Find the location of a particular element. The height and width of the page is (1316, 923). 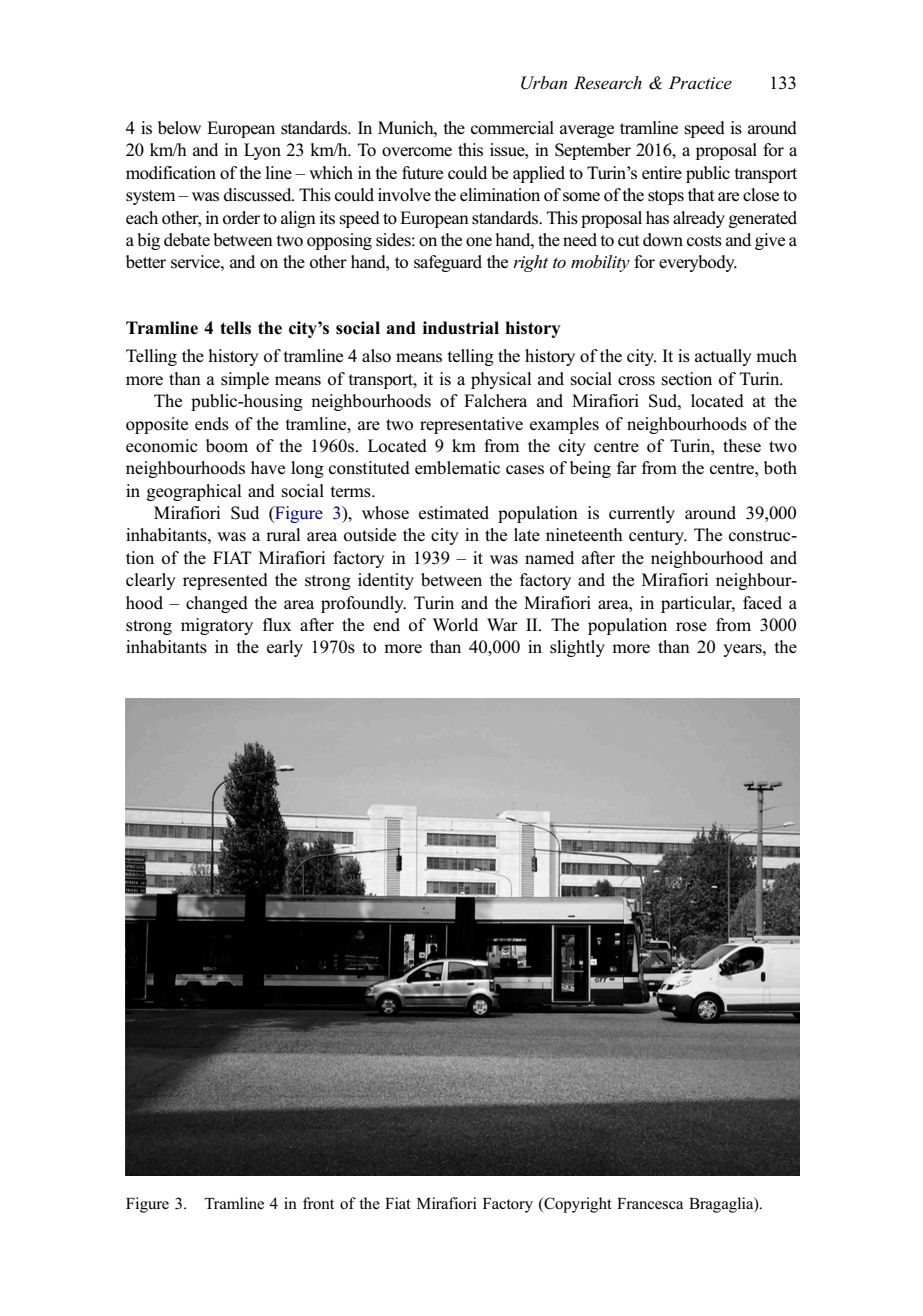

World is located at coordinates (455, 625).
